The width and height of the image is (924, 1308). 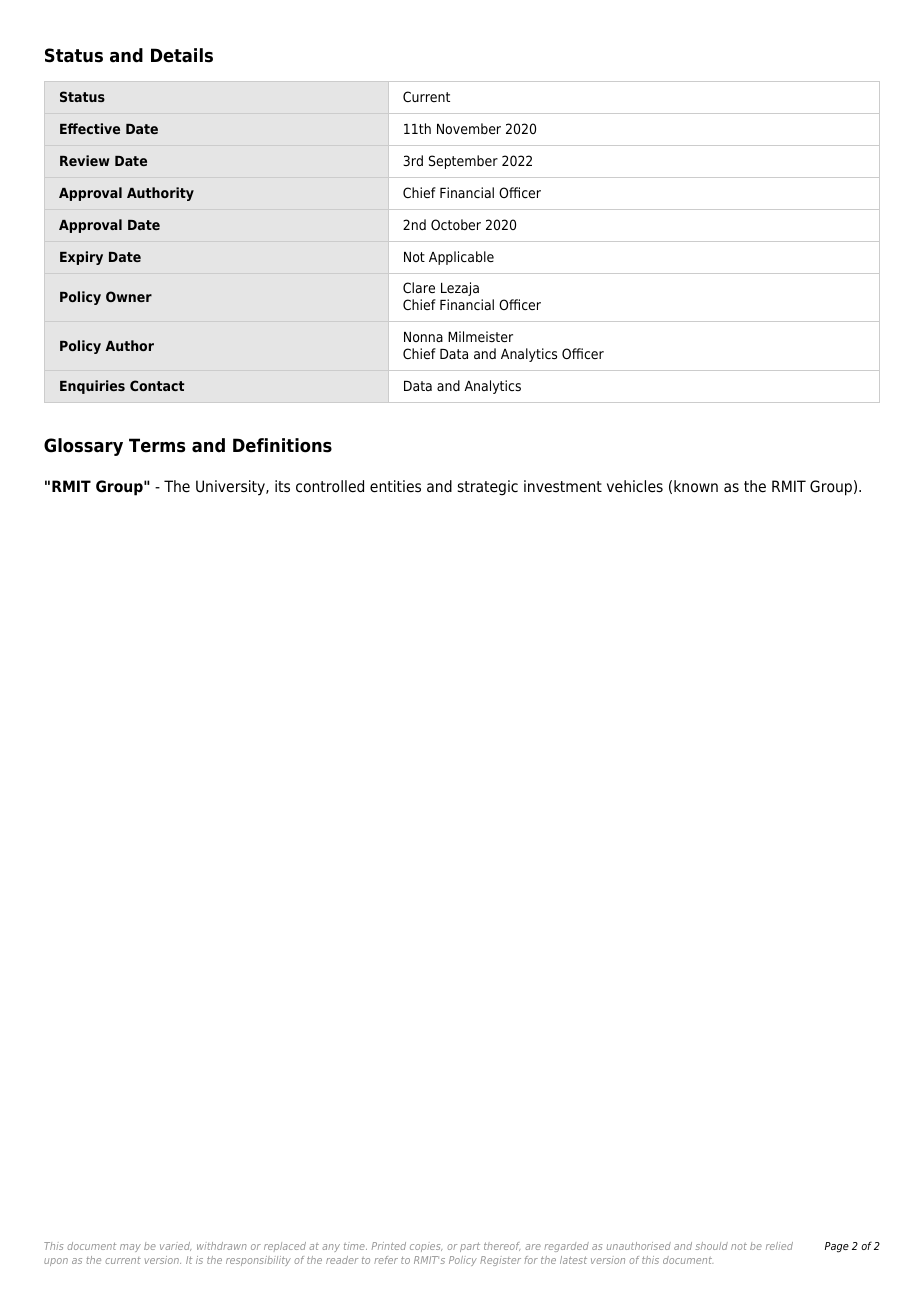 I want to click on may, so click(x=130, y=1248).
